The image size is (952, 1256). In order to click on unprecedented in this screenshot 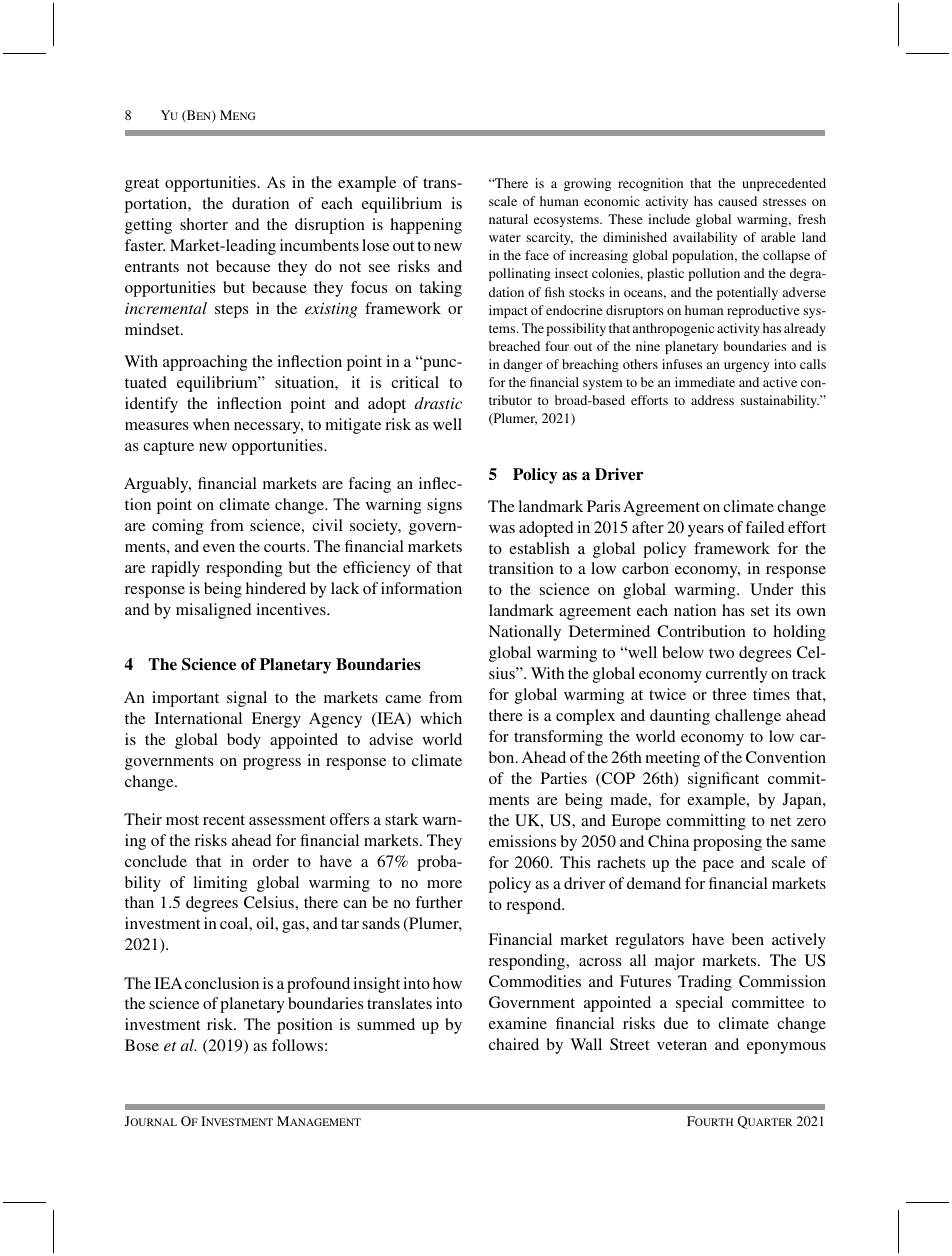, I will do `click(784, 184)`.
